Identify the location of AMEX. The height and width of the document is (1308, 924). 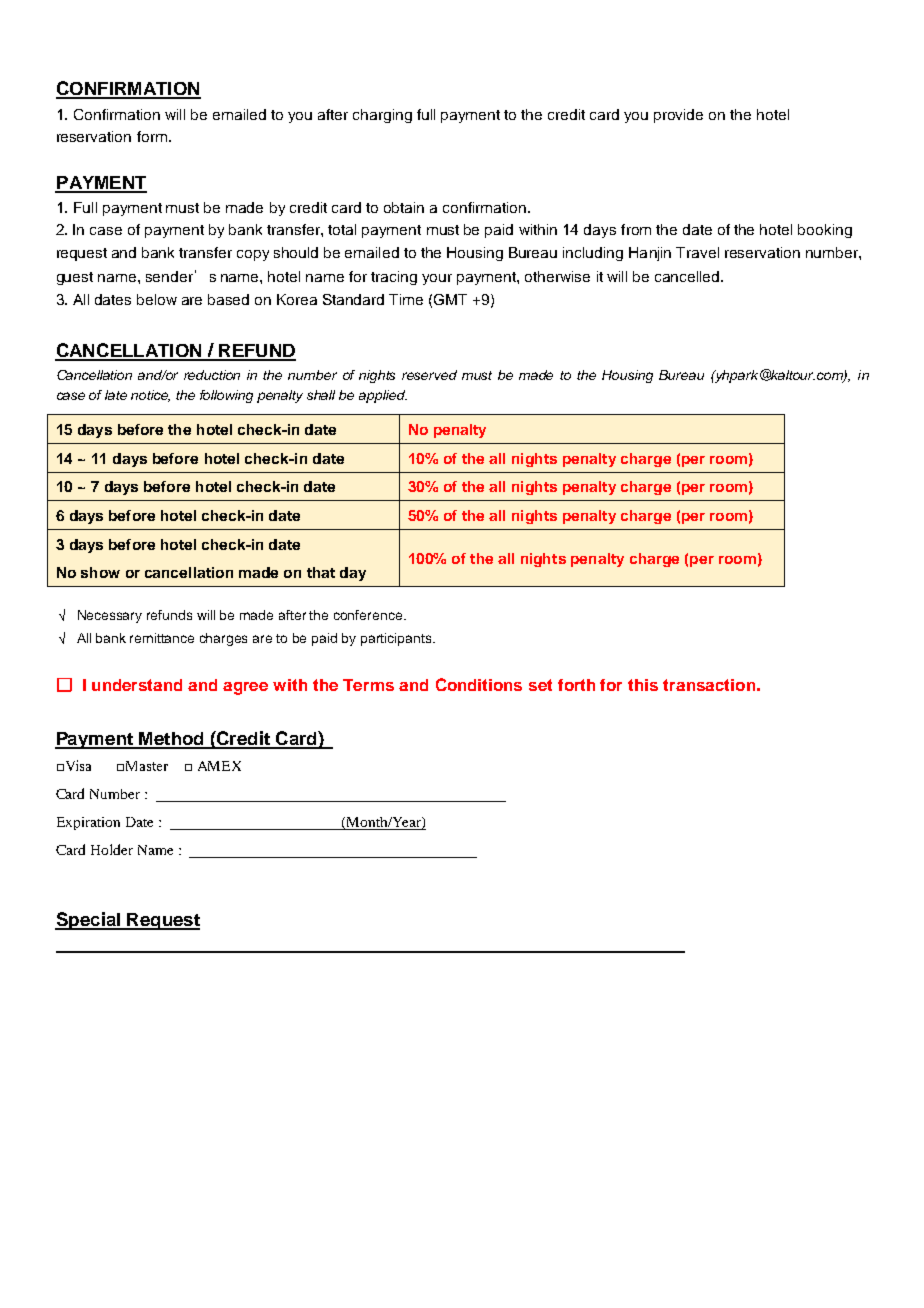
(219, 766).
